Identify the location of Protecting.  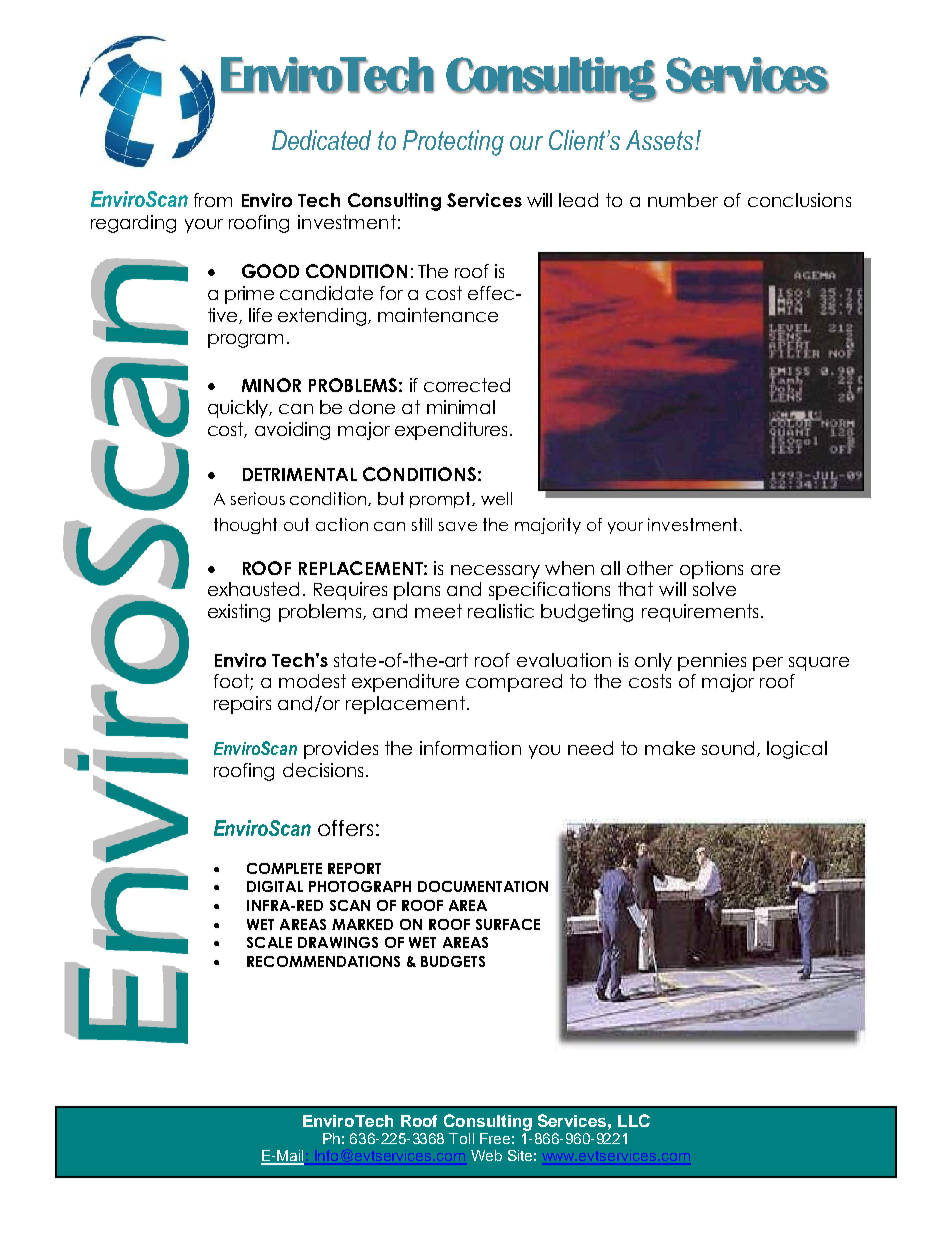
(453, 143).
